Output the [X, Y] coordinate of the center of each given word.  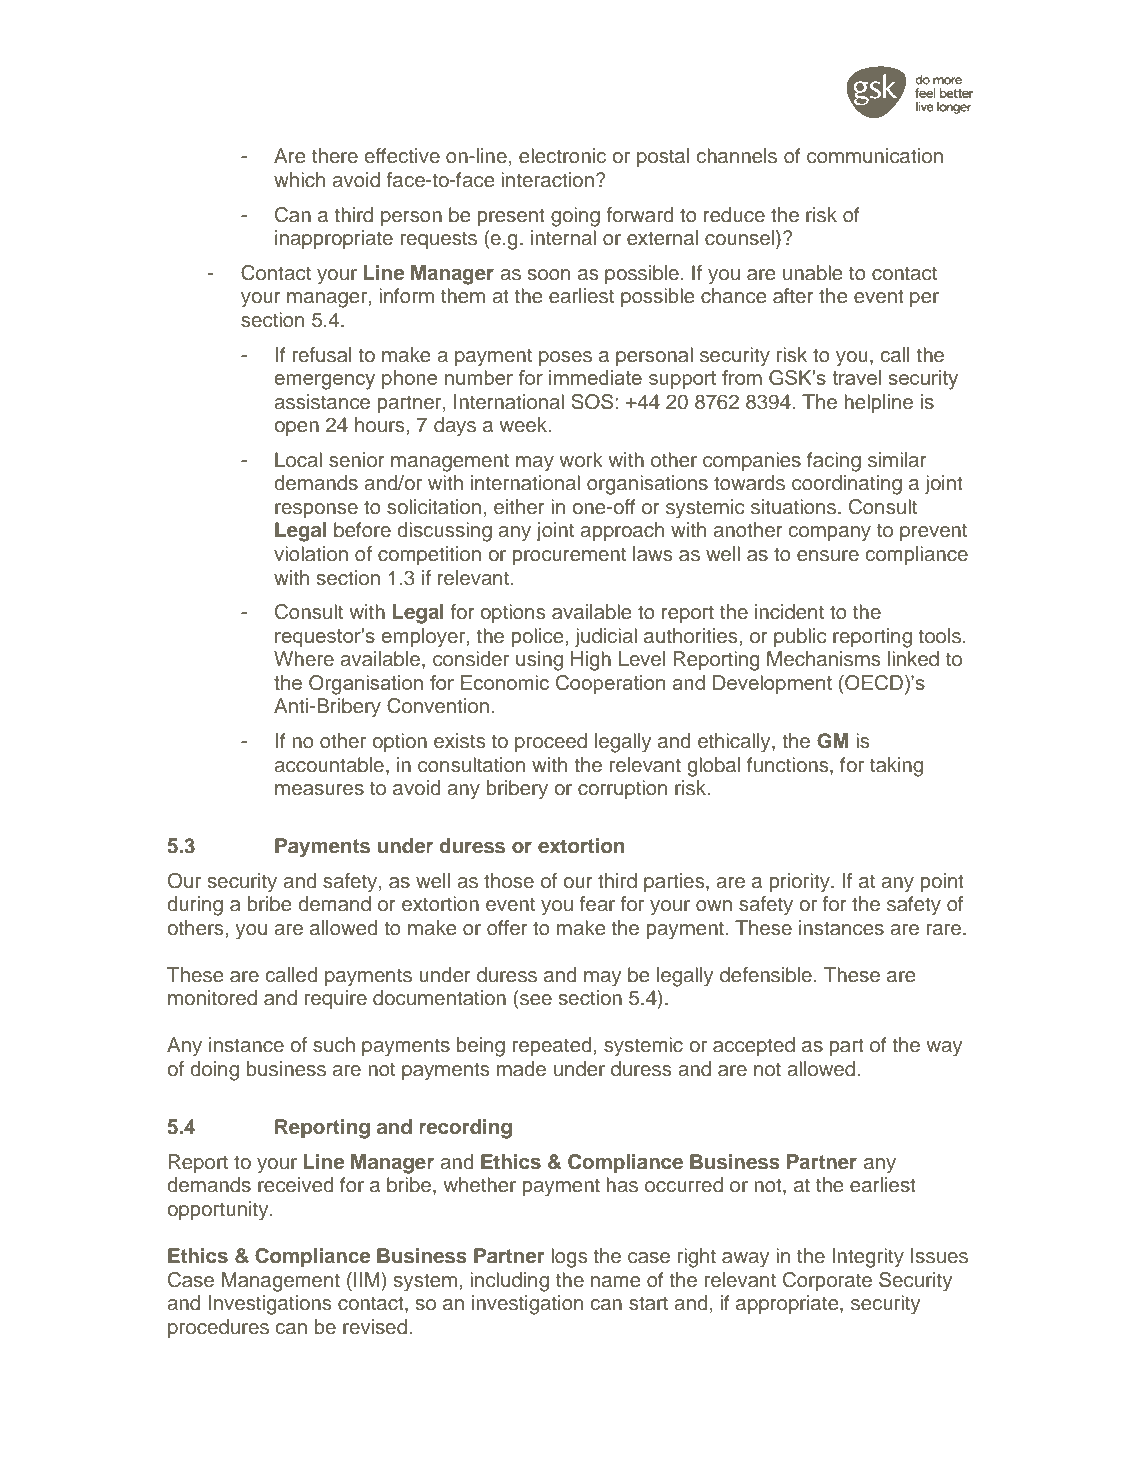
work [581, 459]
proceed [551, 742]
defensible [766, 975]
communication [875, 156]
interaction [547, 180]
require [336, 999]
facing [834, 462]
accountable [329, 765]
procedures [218, 1328]
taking [896, 767]
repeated [553, 1046]
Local [298, 460]
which [299, 180]
